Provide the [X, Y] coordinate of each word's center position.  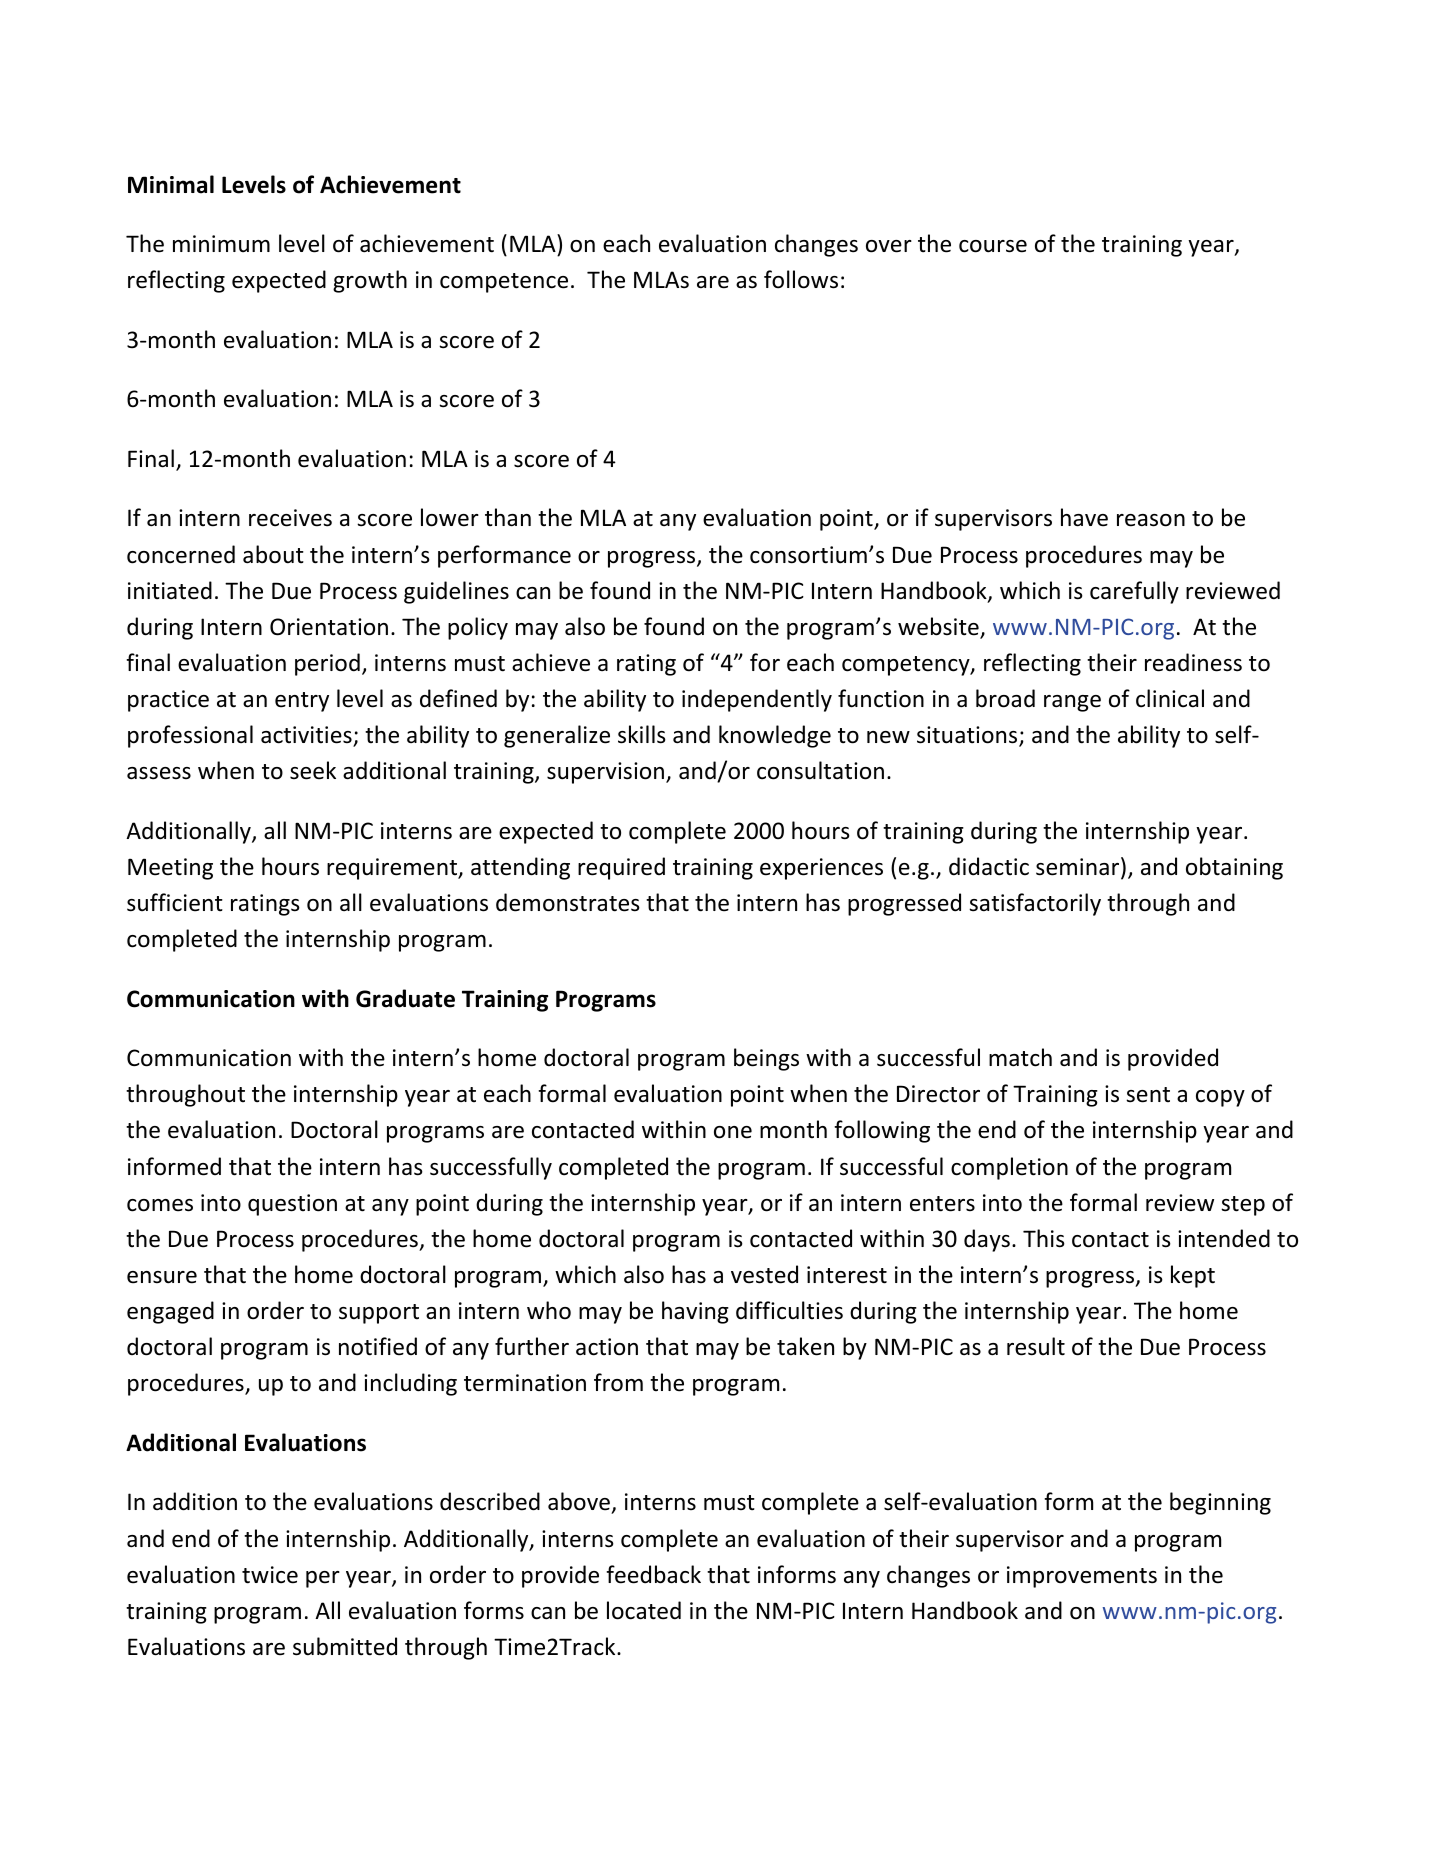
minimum [221, 243]
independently [757, 700]
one [733, 1132]
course [993, 246]
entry [302, 702]
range [1072, 703]
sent [1148, 1095]
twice [270, 1575]
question [292, 1205]
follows [801, 279]
